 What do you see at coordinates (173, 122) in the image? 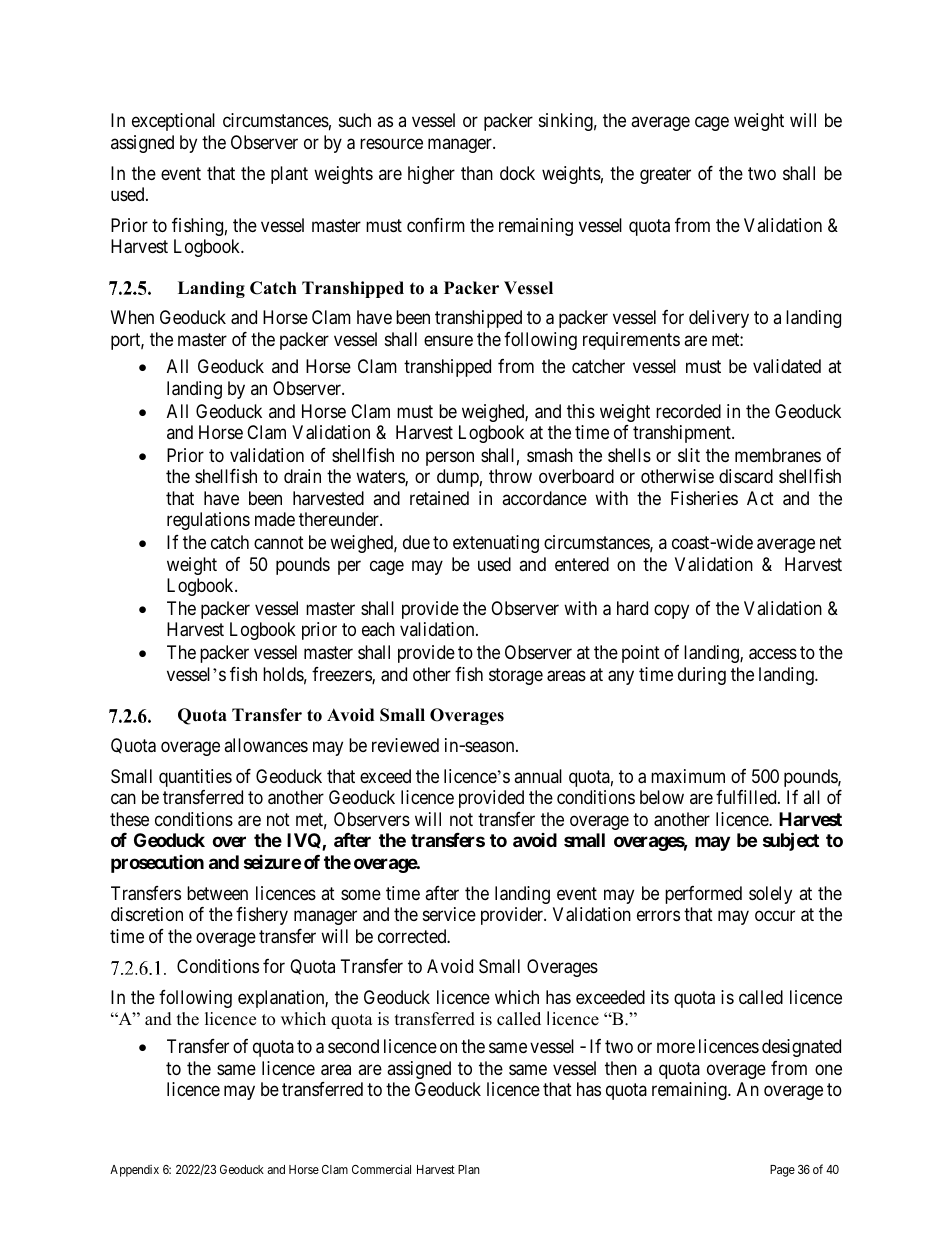
I see `exceptional` at bounding box center [173, 122].
